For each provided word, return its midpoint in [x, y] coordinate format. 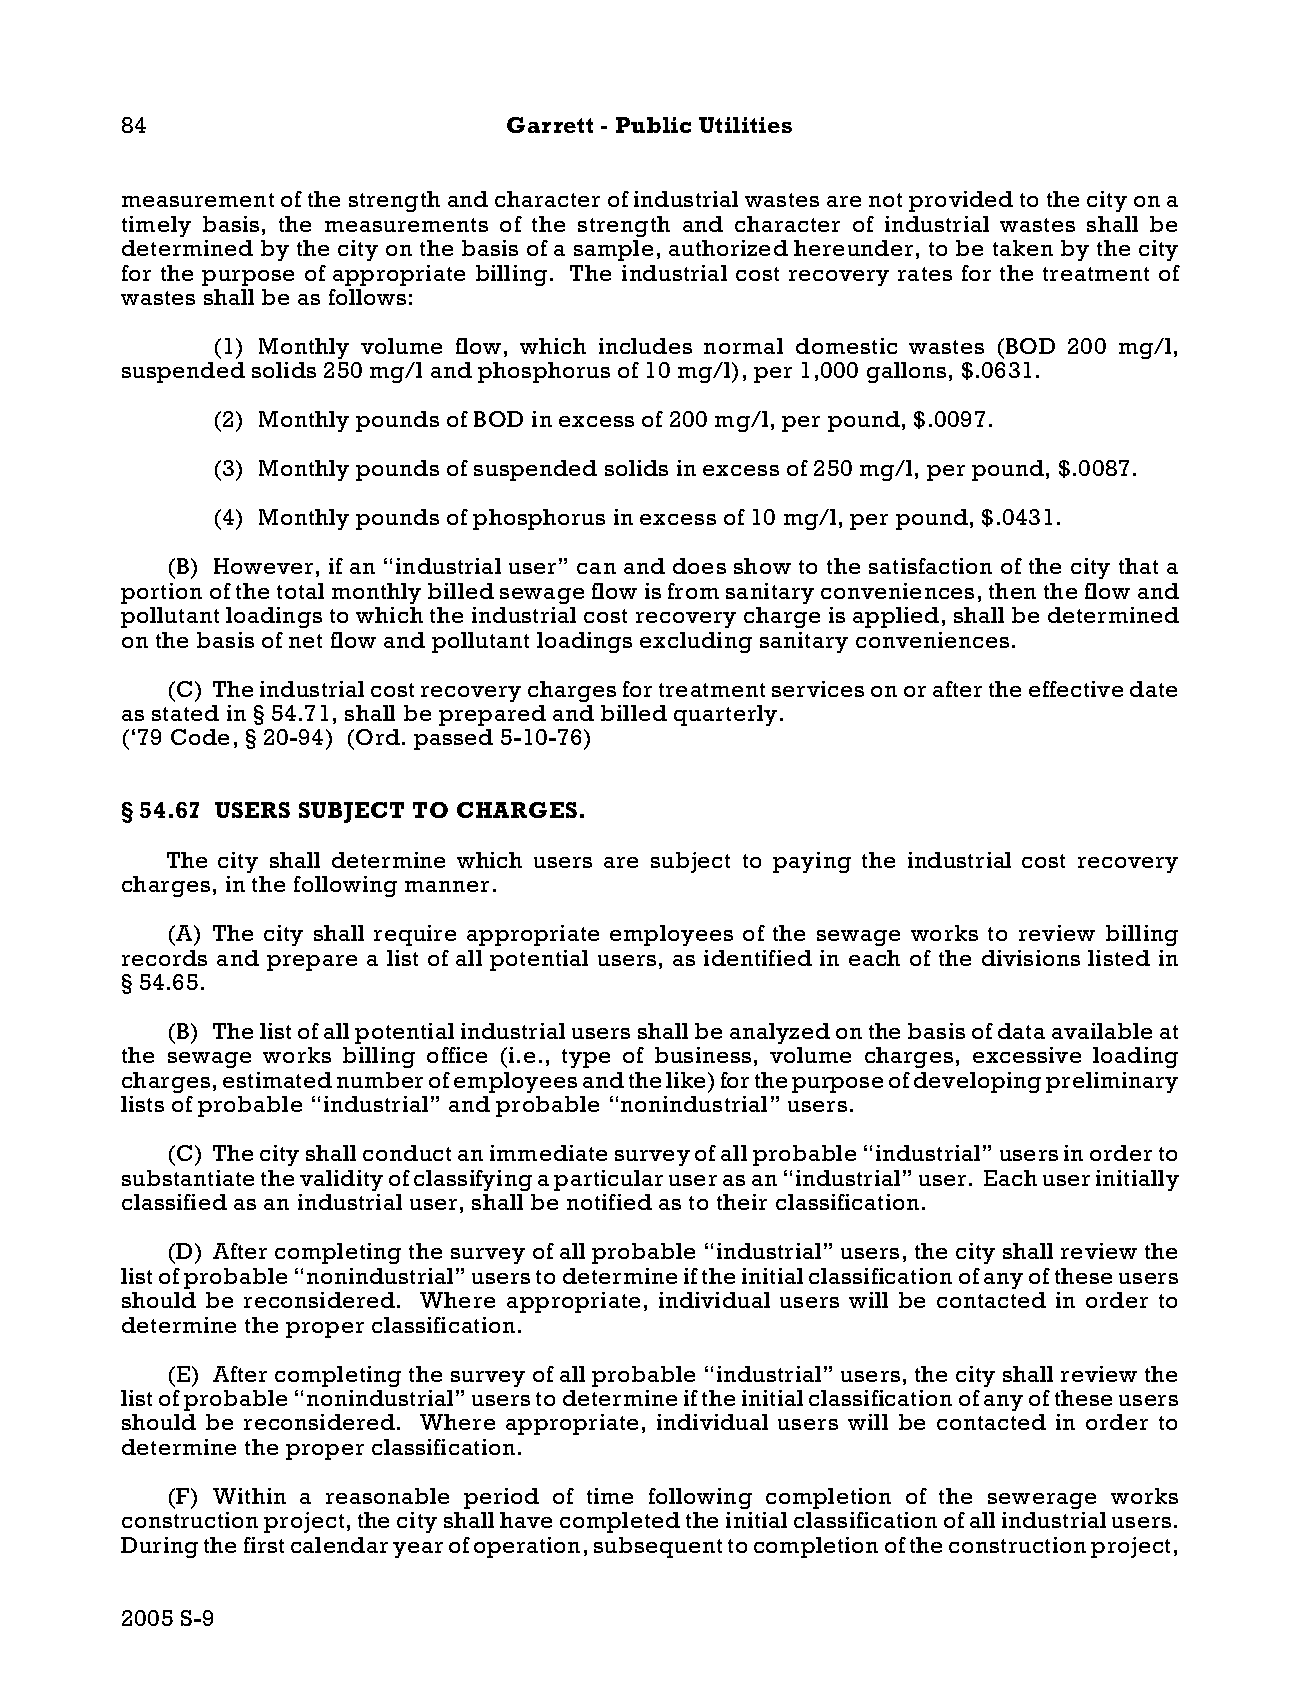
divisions [1031, 958]
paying [812, 862]
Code [200, 737]
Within [249, 1496]
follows [367, 297]
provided [961, 201]
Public [653, 125]
